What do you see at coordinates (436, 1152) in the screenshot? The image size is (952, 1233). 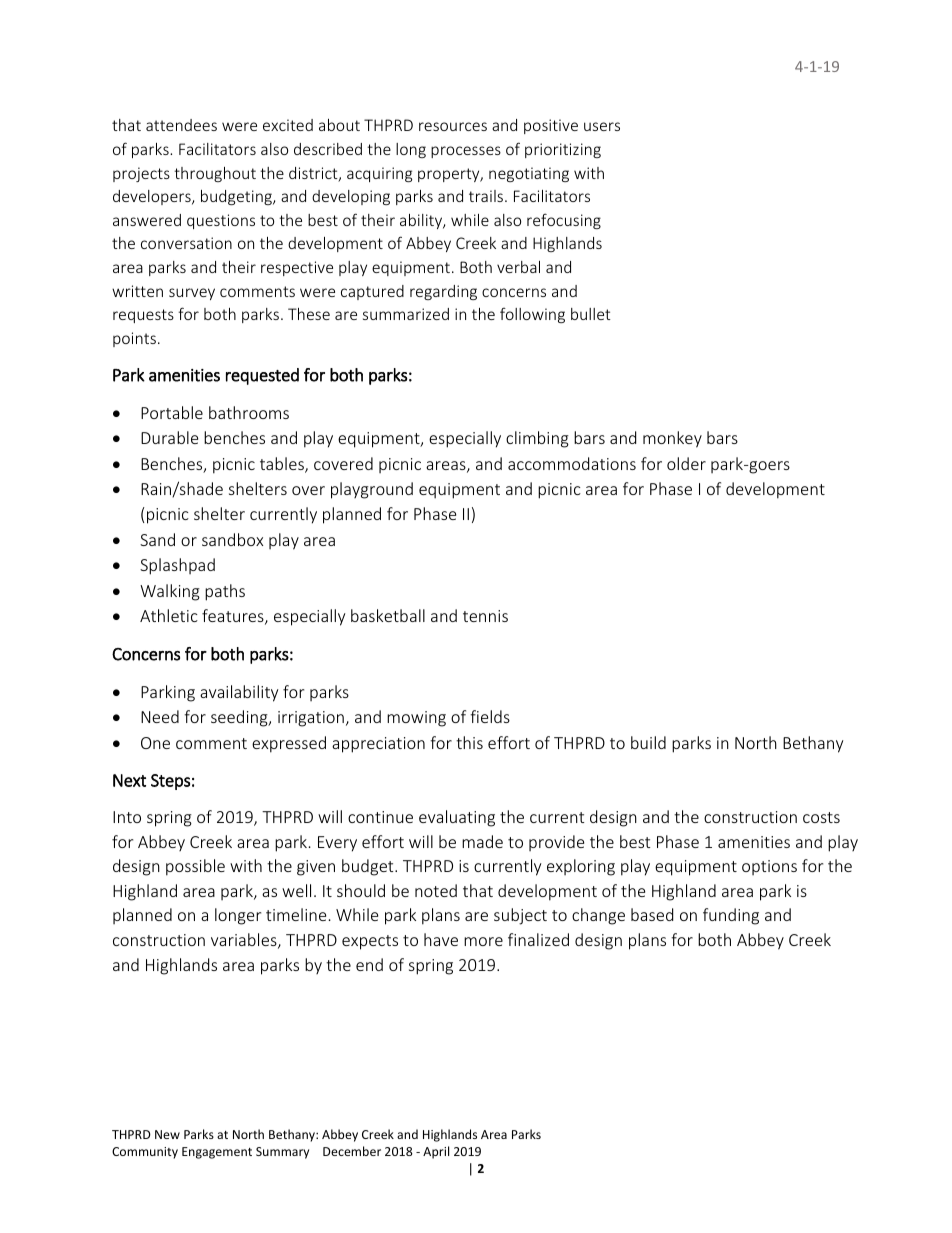 I see `April` at bounding box center [436, 1152].
